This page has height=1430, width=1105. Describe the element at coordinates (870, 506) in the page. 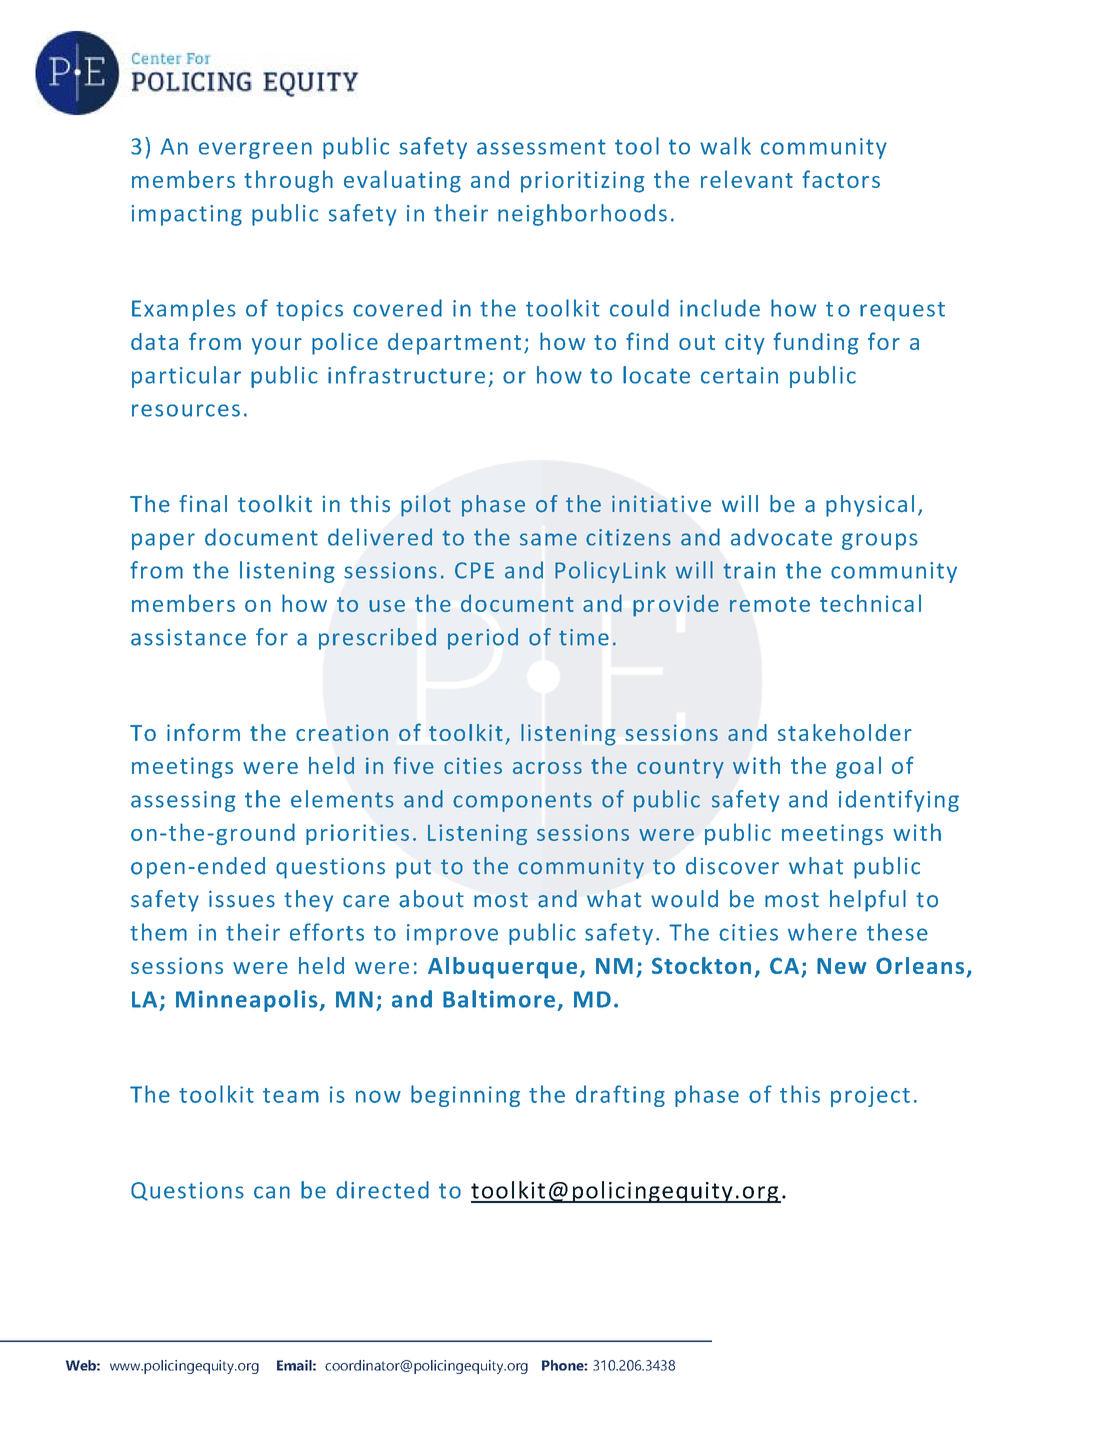

I see `physical` at that location.
